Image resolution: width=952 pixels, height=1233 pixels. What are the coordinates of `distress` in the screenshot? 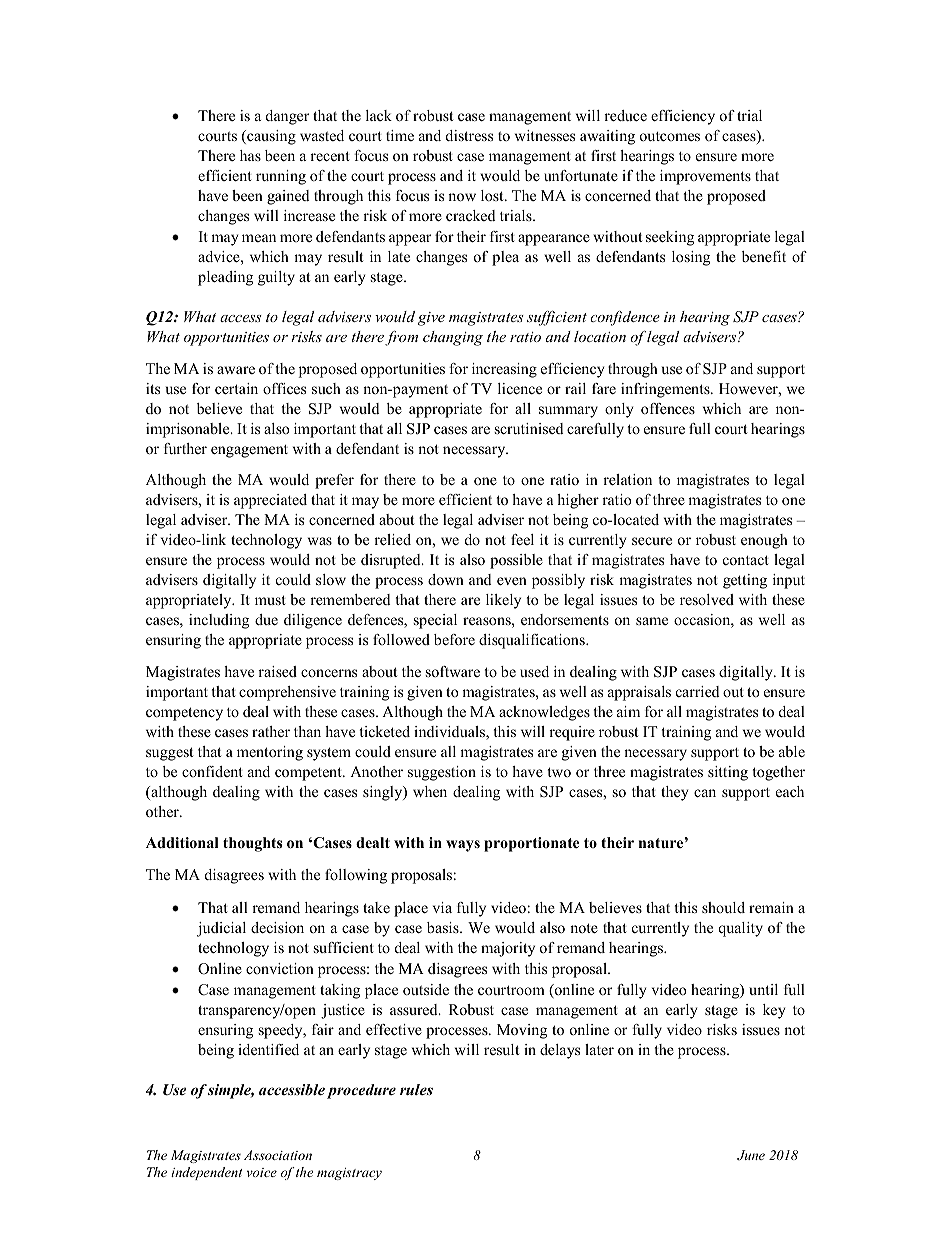 It's located at (469, 135).
